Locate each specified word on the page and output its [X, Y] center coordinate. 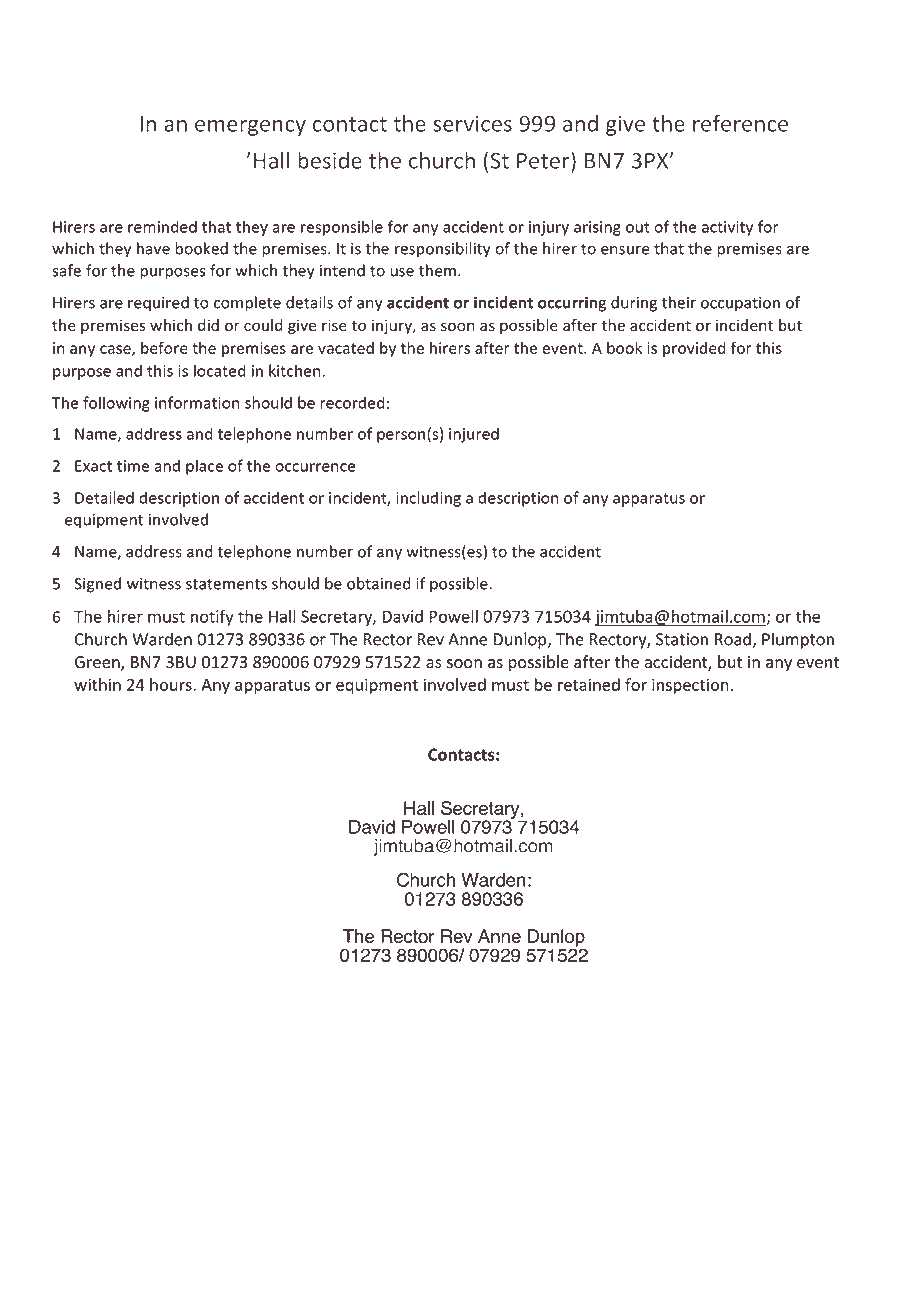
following [116, 404]
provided [694, 349]
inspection [690, 686]
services [472, 123]
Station [682, 639]
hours [172, 684]
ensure [625, 250]
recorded [352, 402]
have [153, 248]
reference [740, 123]
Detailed [104, 497]
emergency [250, 128]
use [402, 272]
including [428, 499]
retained [589, 684]
